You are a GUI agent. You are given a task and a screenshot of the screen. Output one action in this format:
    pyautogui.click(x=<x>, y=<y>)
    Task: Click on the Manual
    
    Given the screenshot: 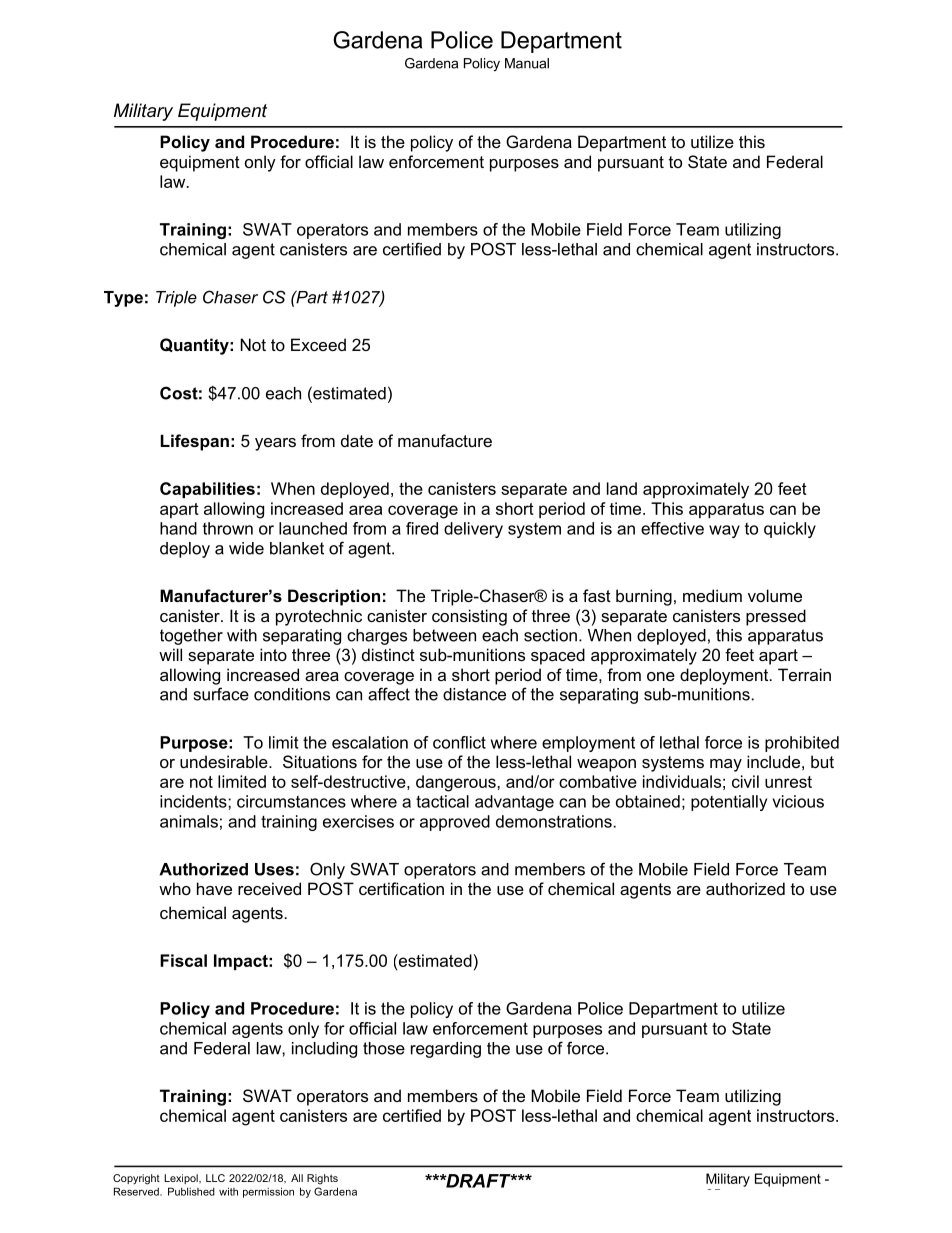 What is the action you would take?
    pyautogui.click(x=527, y=63)
